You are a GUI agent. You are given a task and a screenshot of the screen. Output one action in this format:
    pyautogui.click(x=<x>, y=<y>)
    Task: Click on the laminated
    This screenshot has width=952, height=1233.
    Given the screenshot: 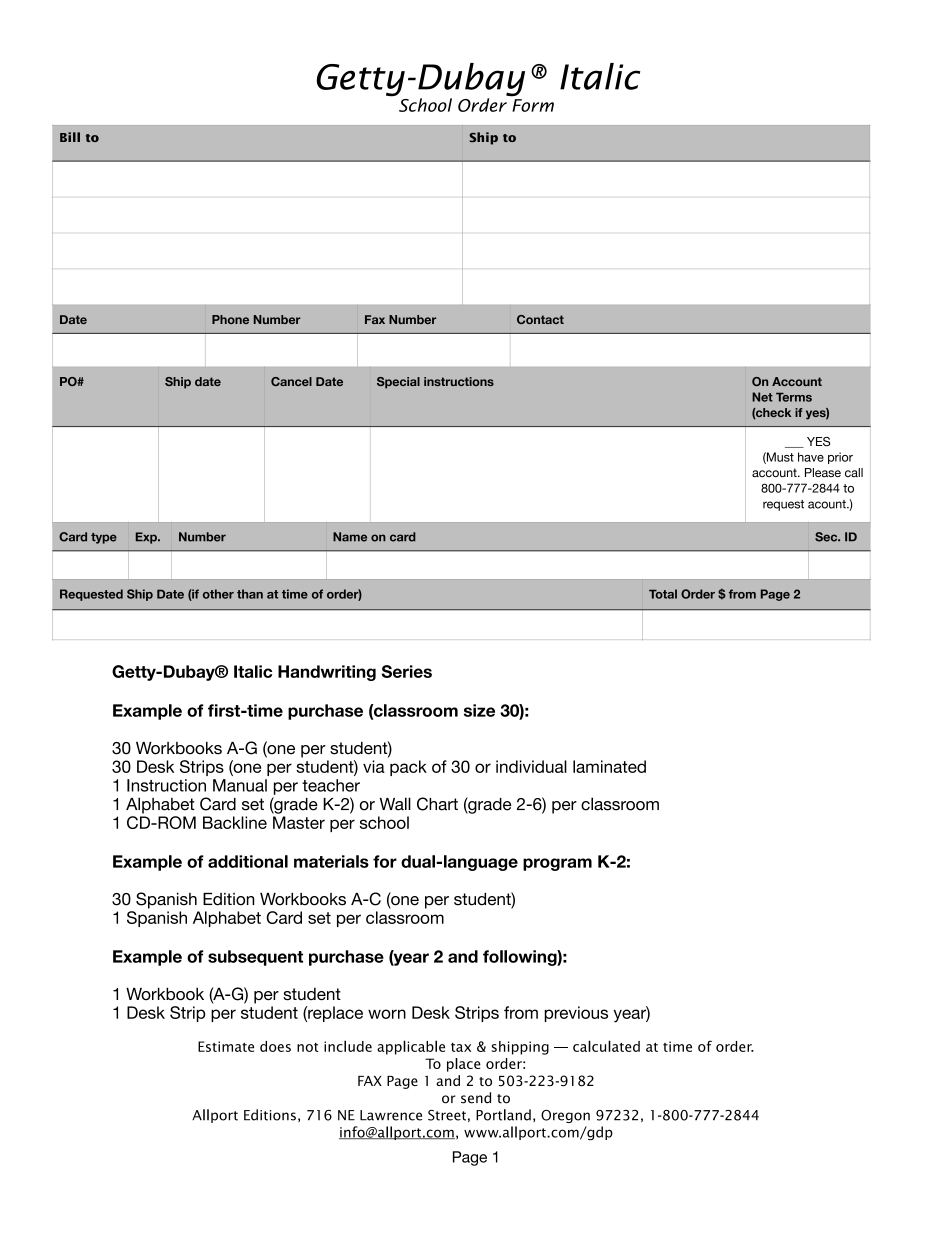 What is the action you would take?
    pyautogui.click(x=609, y=766)
